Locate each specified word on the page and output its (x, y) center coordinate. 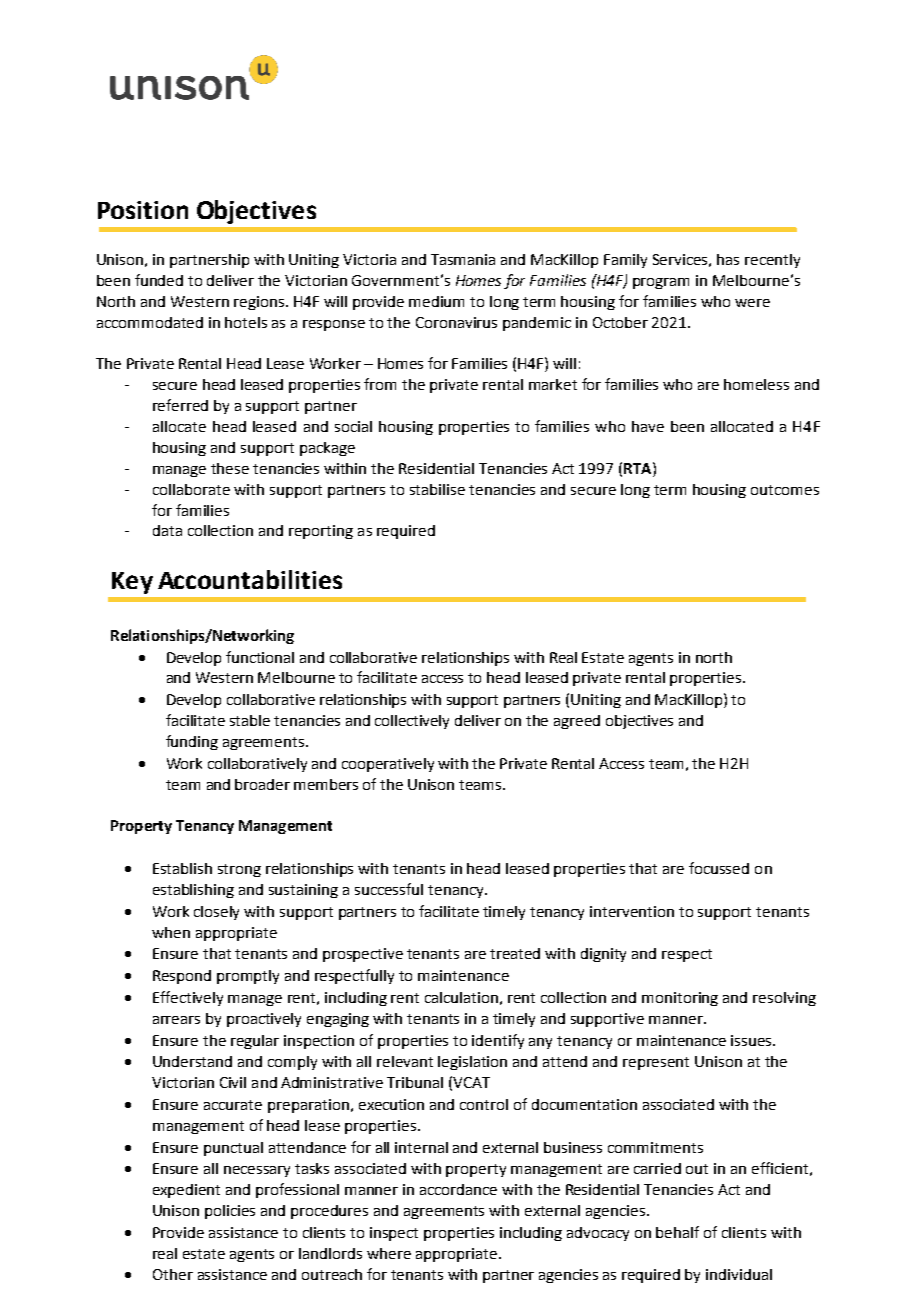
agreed (577, 722)
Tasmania (463, 259)
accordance (458, 1189)
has (728, 259)
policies (230, 1212)
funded (159, 280)
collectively (412, 722)
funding (192, 742)
